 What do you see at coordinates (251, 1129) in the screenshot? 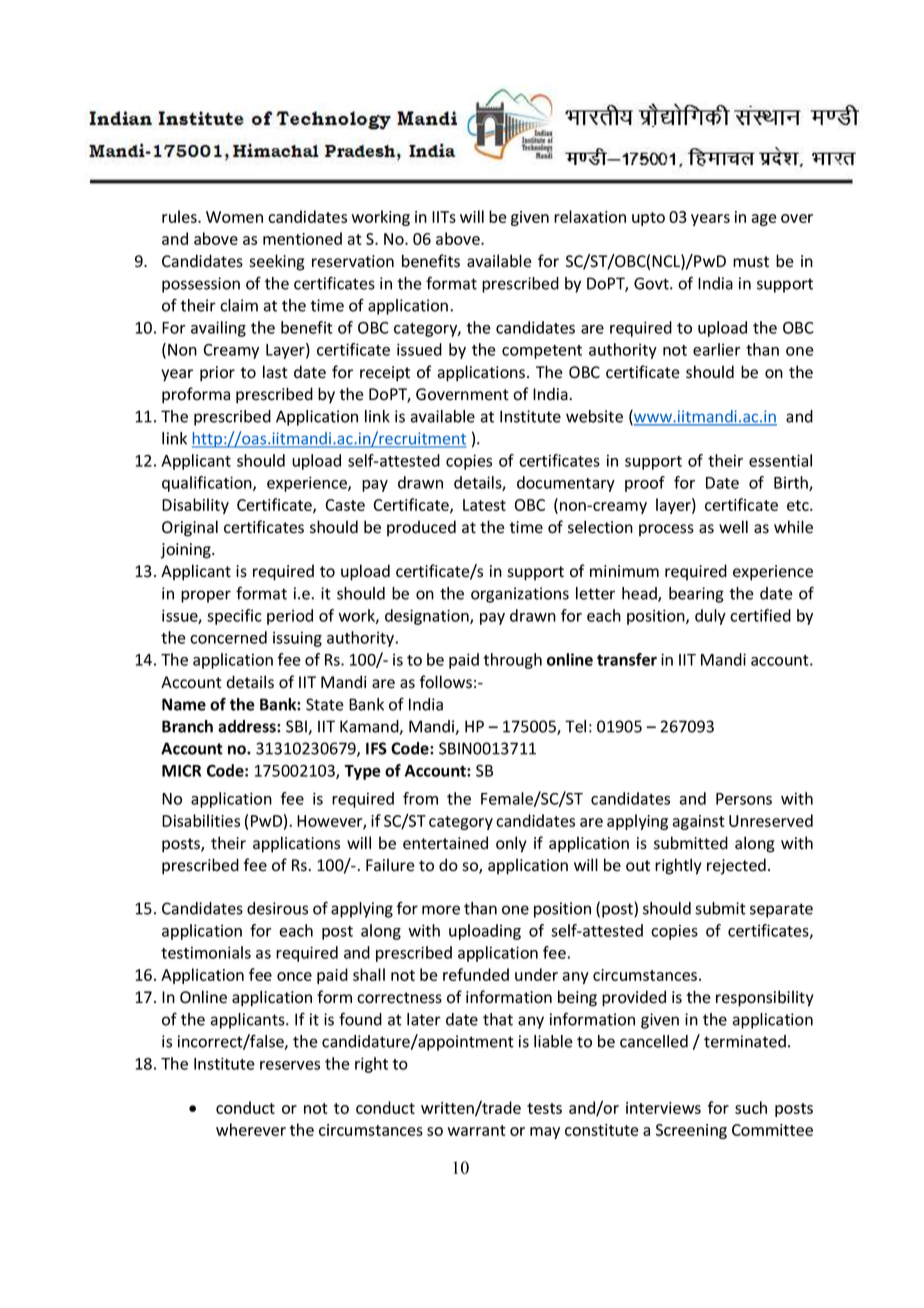
I see `wherever` at bounding box center [251, 1129].
